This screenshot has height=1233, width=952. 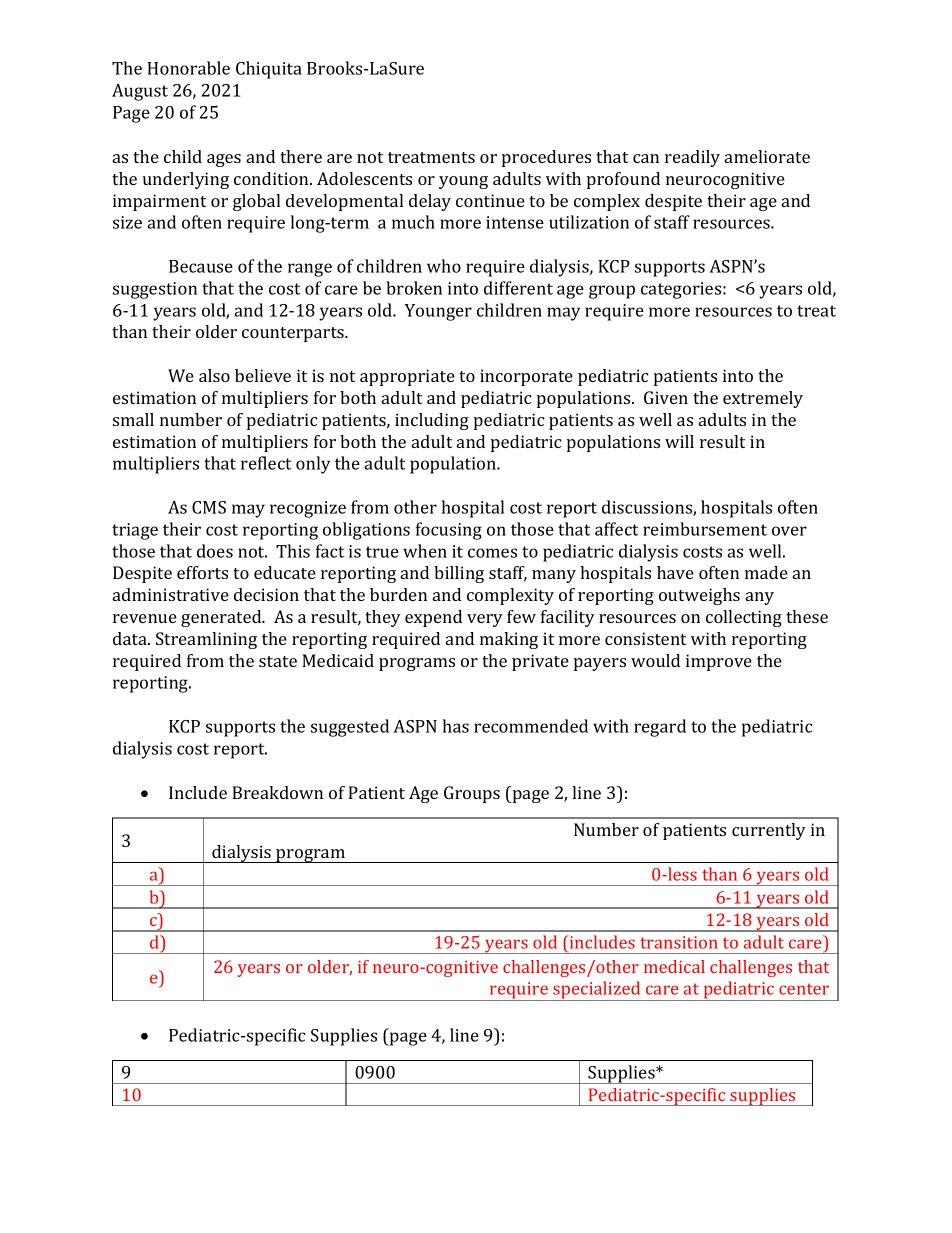 I want to click on suggestion, so click(x=155, y=290).
